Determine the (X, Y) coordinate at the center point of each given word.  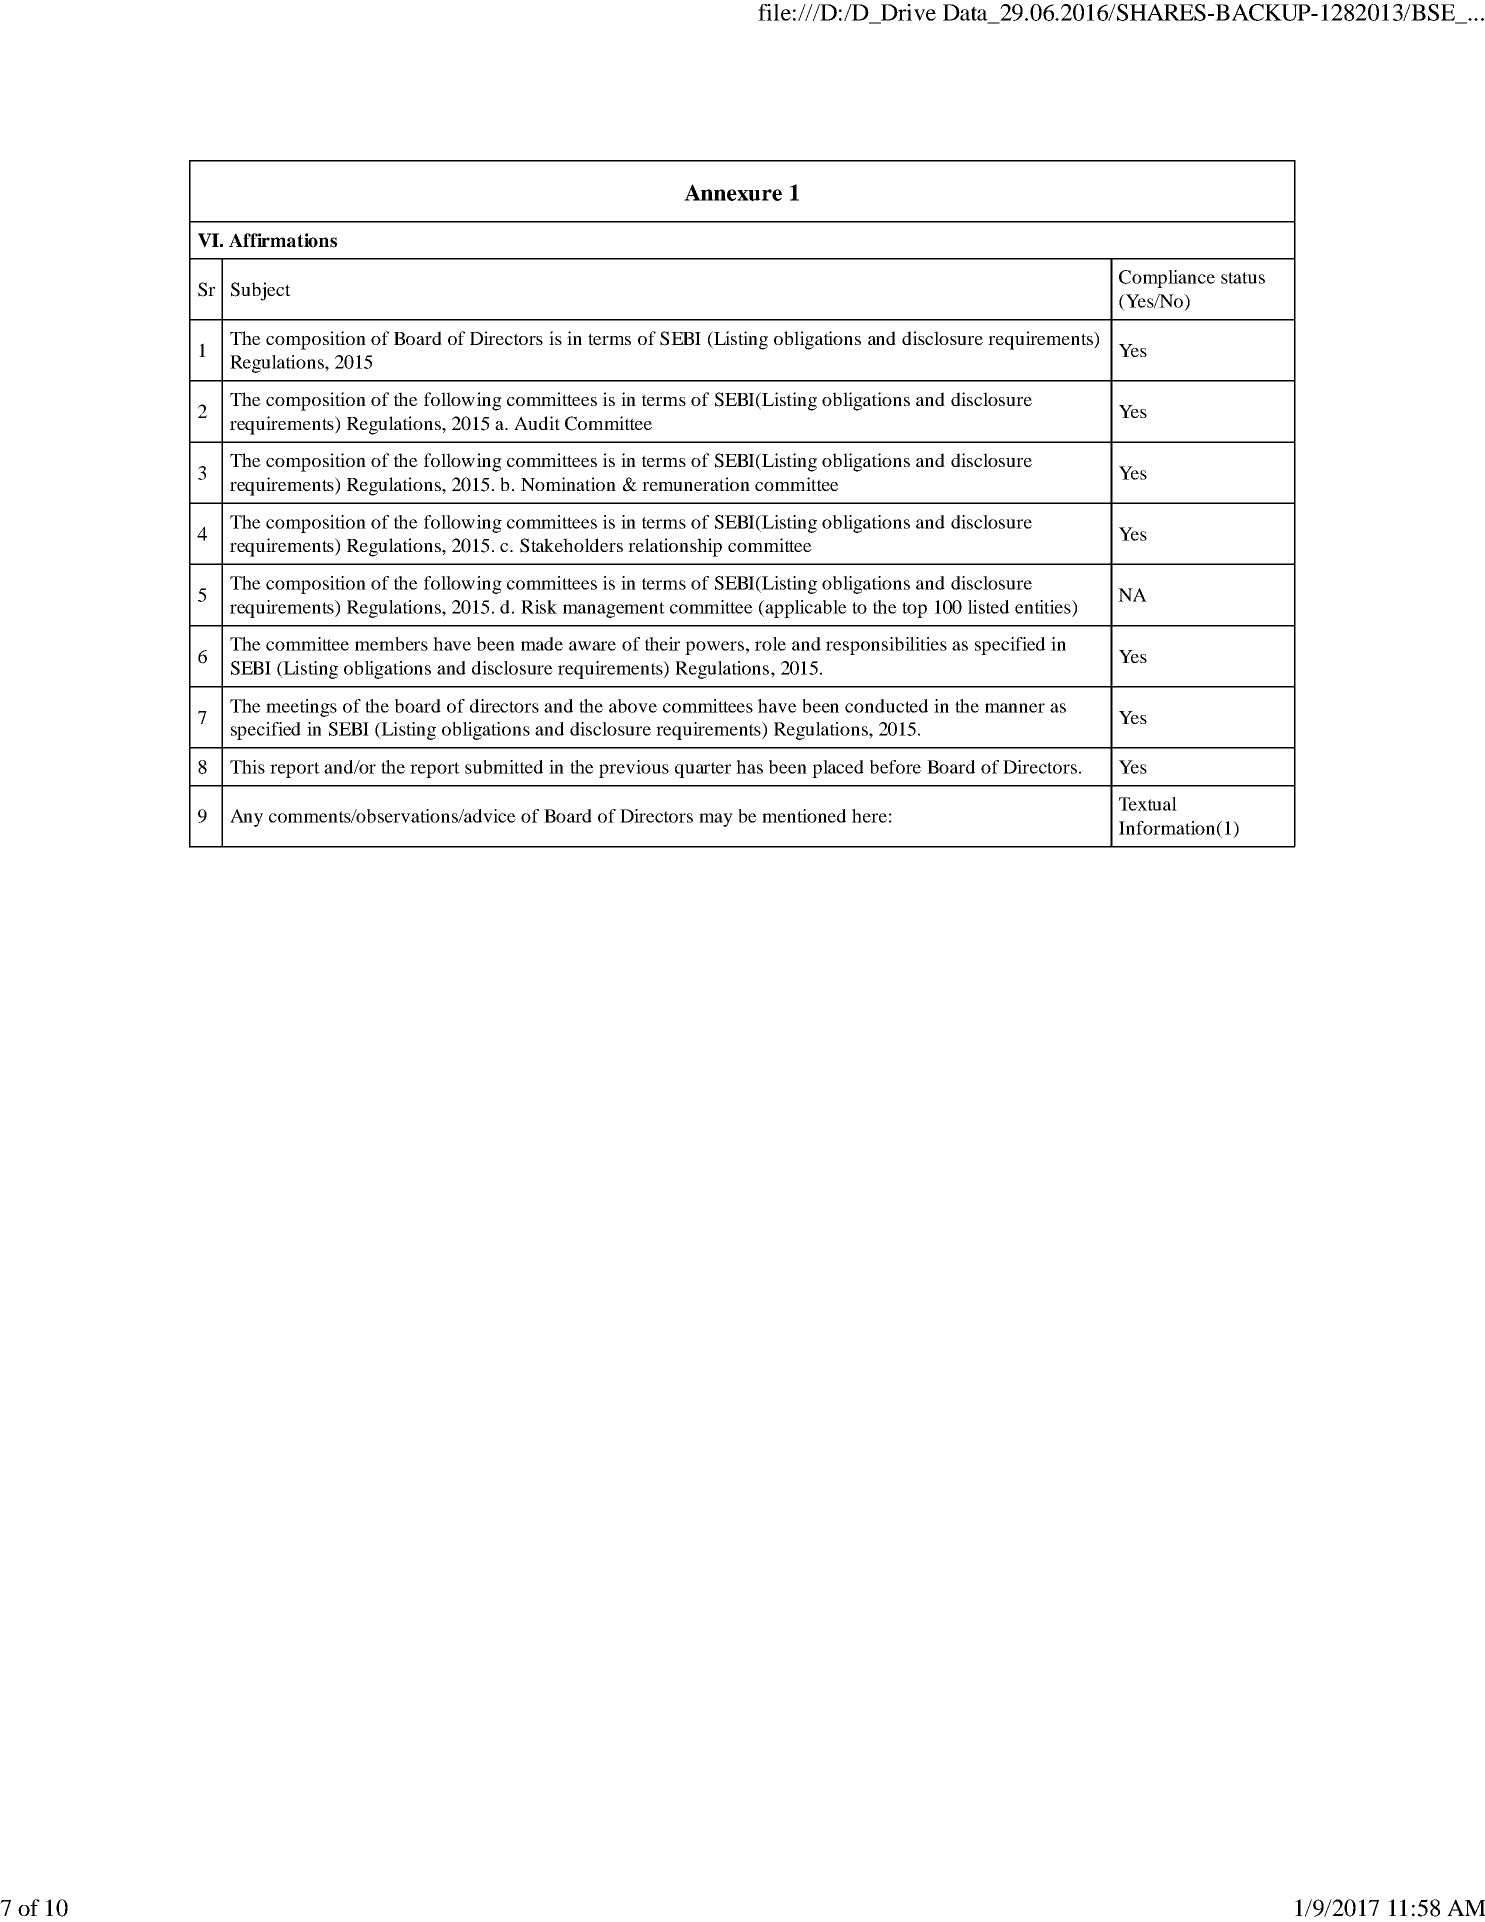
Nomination (568, 484)
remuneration (696, 484)
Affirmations (283, 240)
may (716, 820)
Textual (1148, 804)
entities (1044, 607)
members (391, 644)
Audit (537, 423)
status (1243, 278)
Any (246, 818)
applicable (805, 609)
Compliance (1167, 279)
